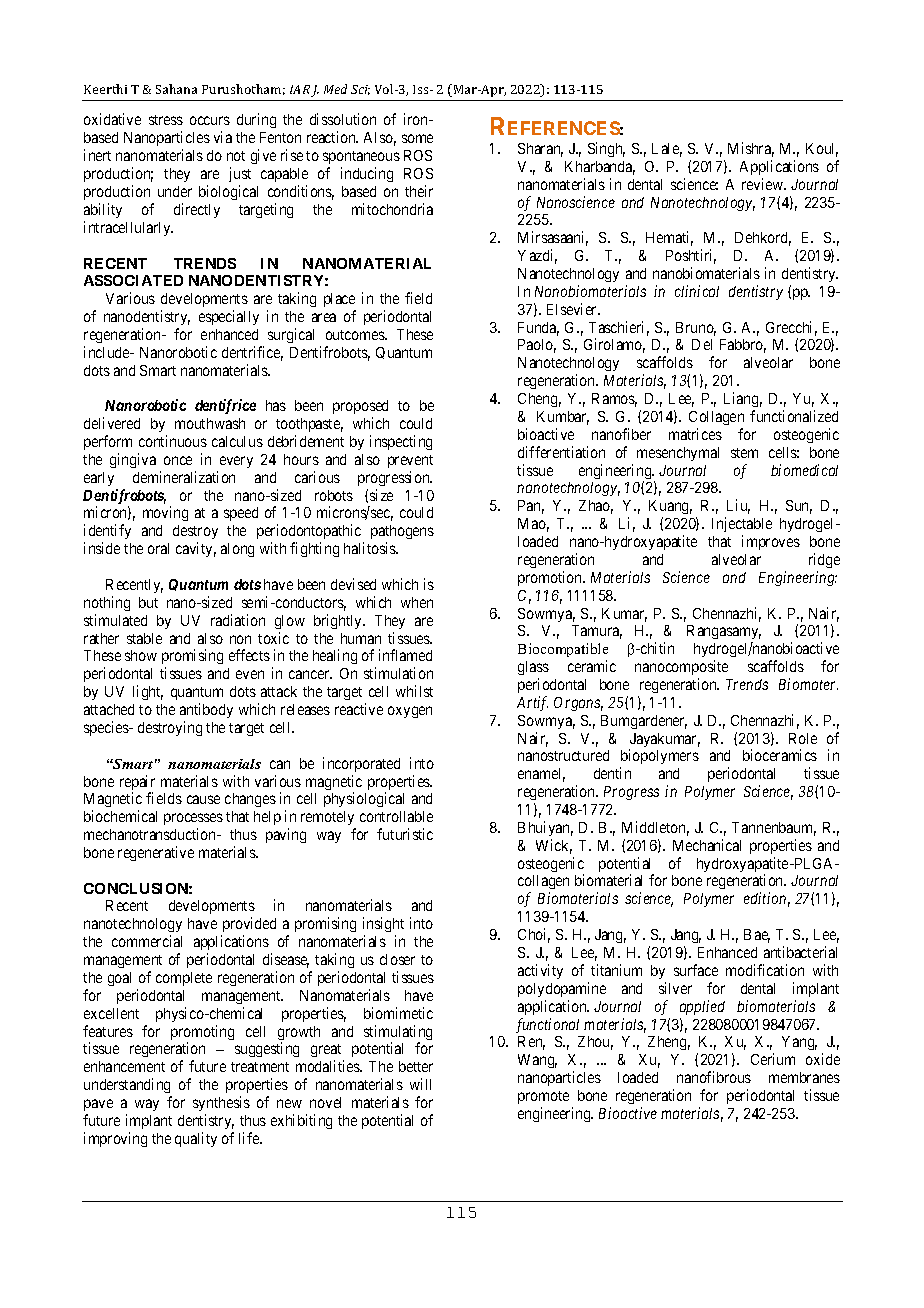 Image resolution: width=924 pixels, height=1308 pixels. I want to click on pathogens, so click(402, 534).
